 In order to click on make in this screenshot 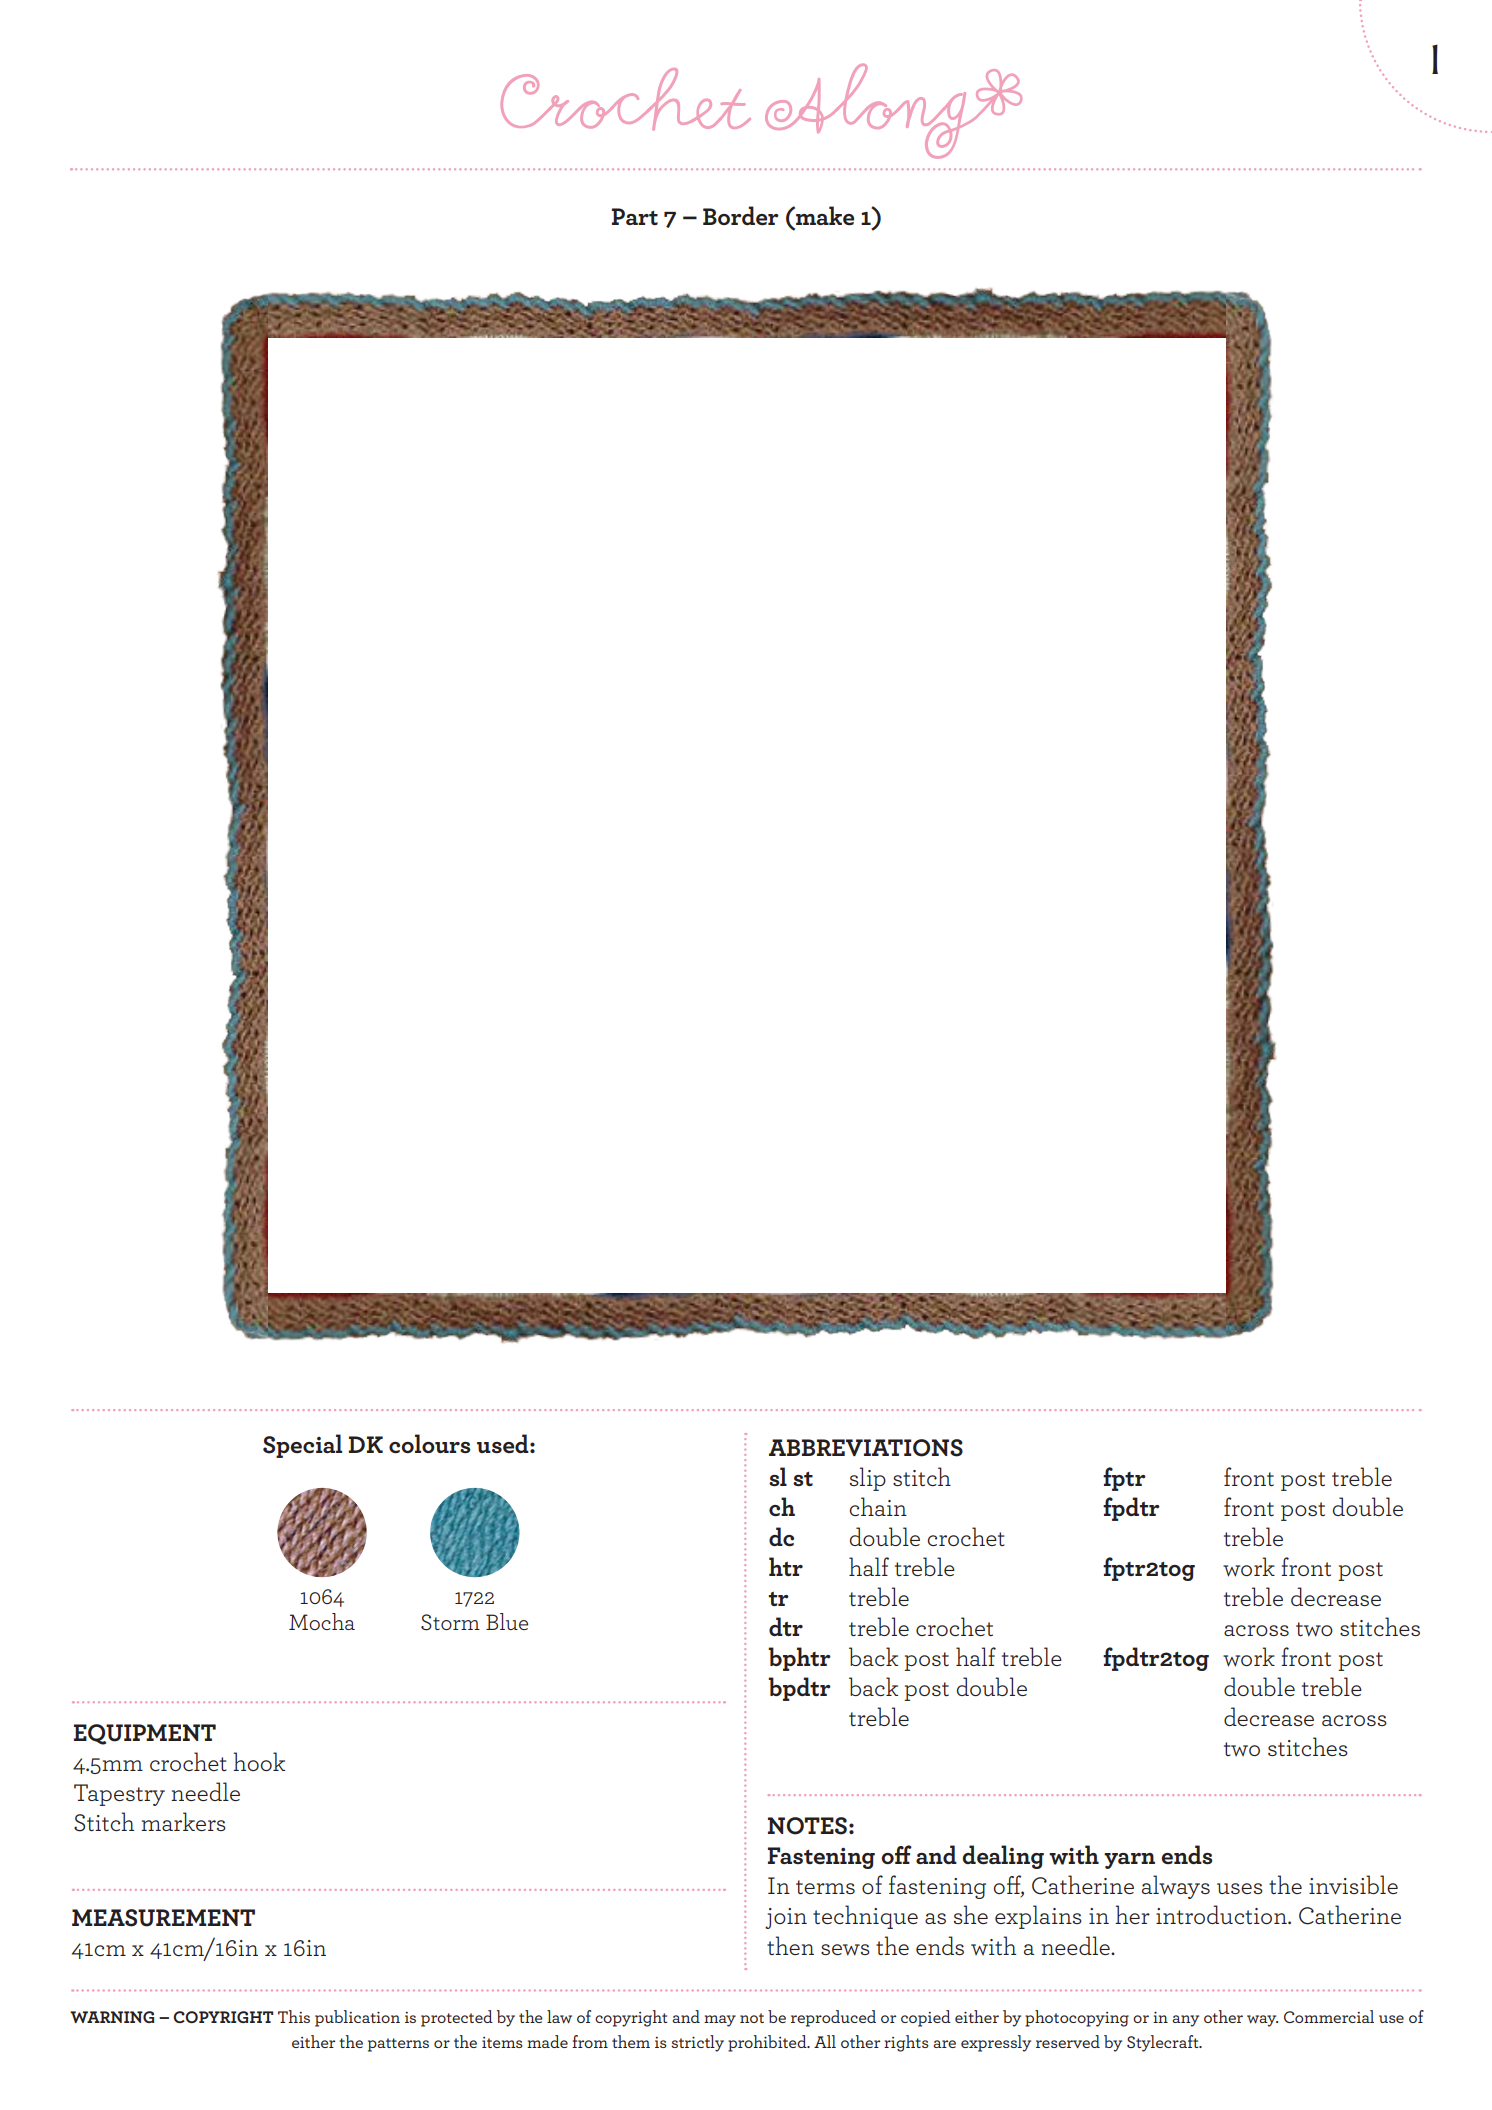, I will do `click(824, 215)`.
